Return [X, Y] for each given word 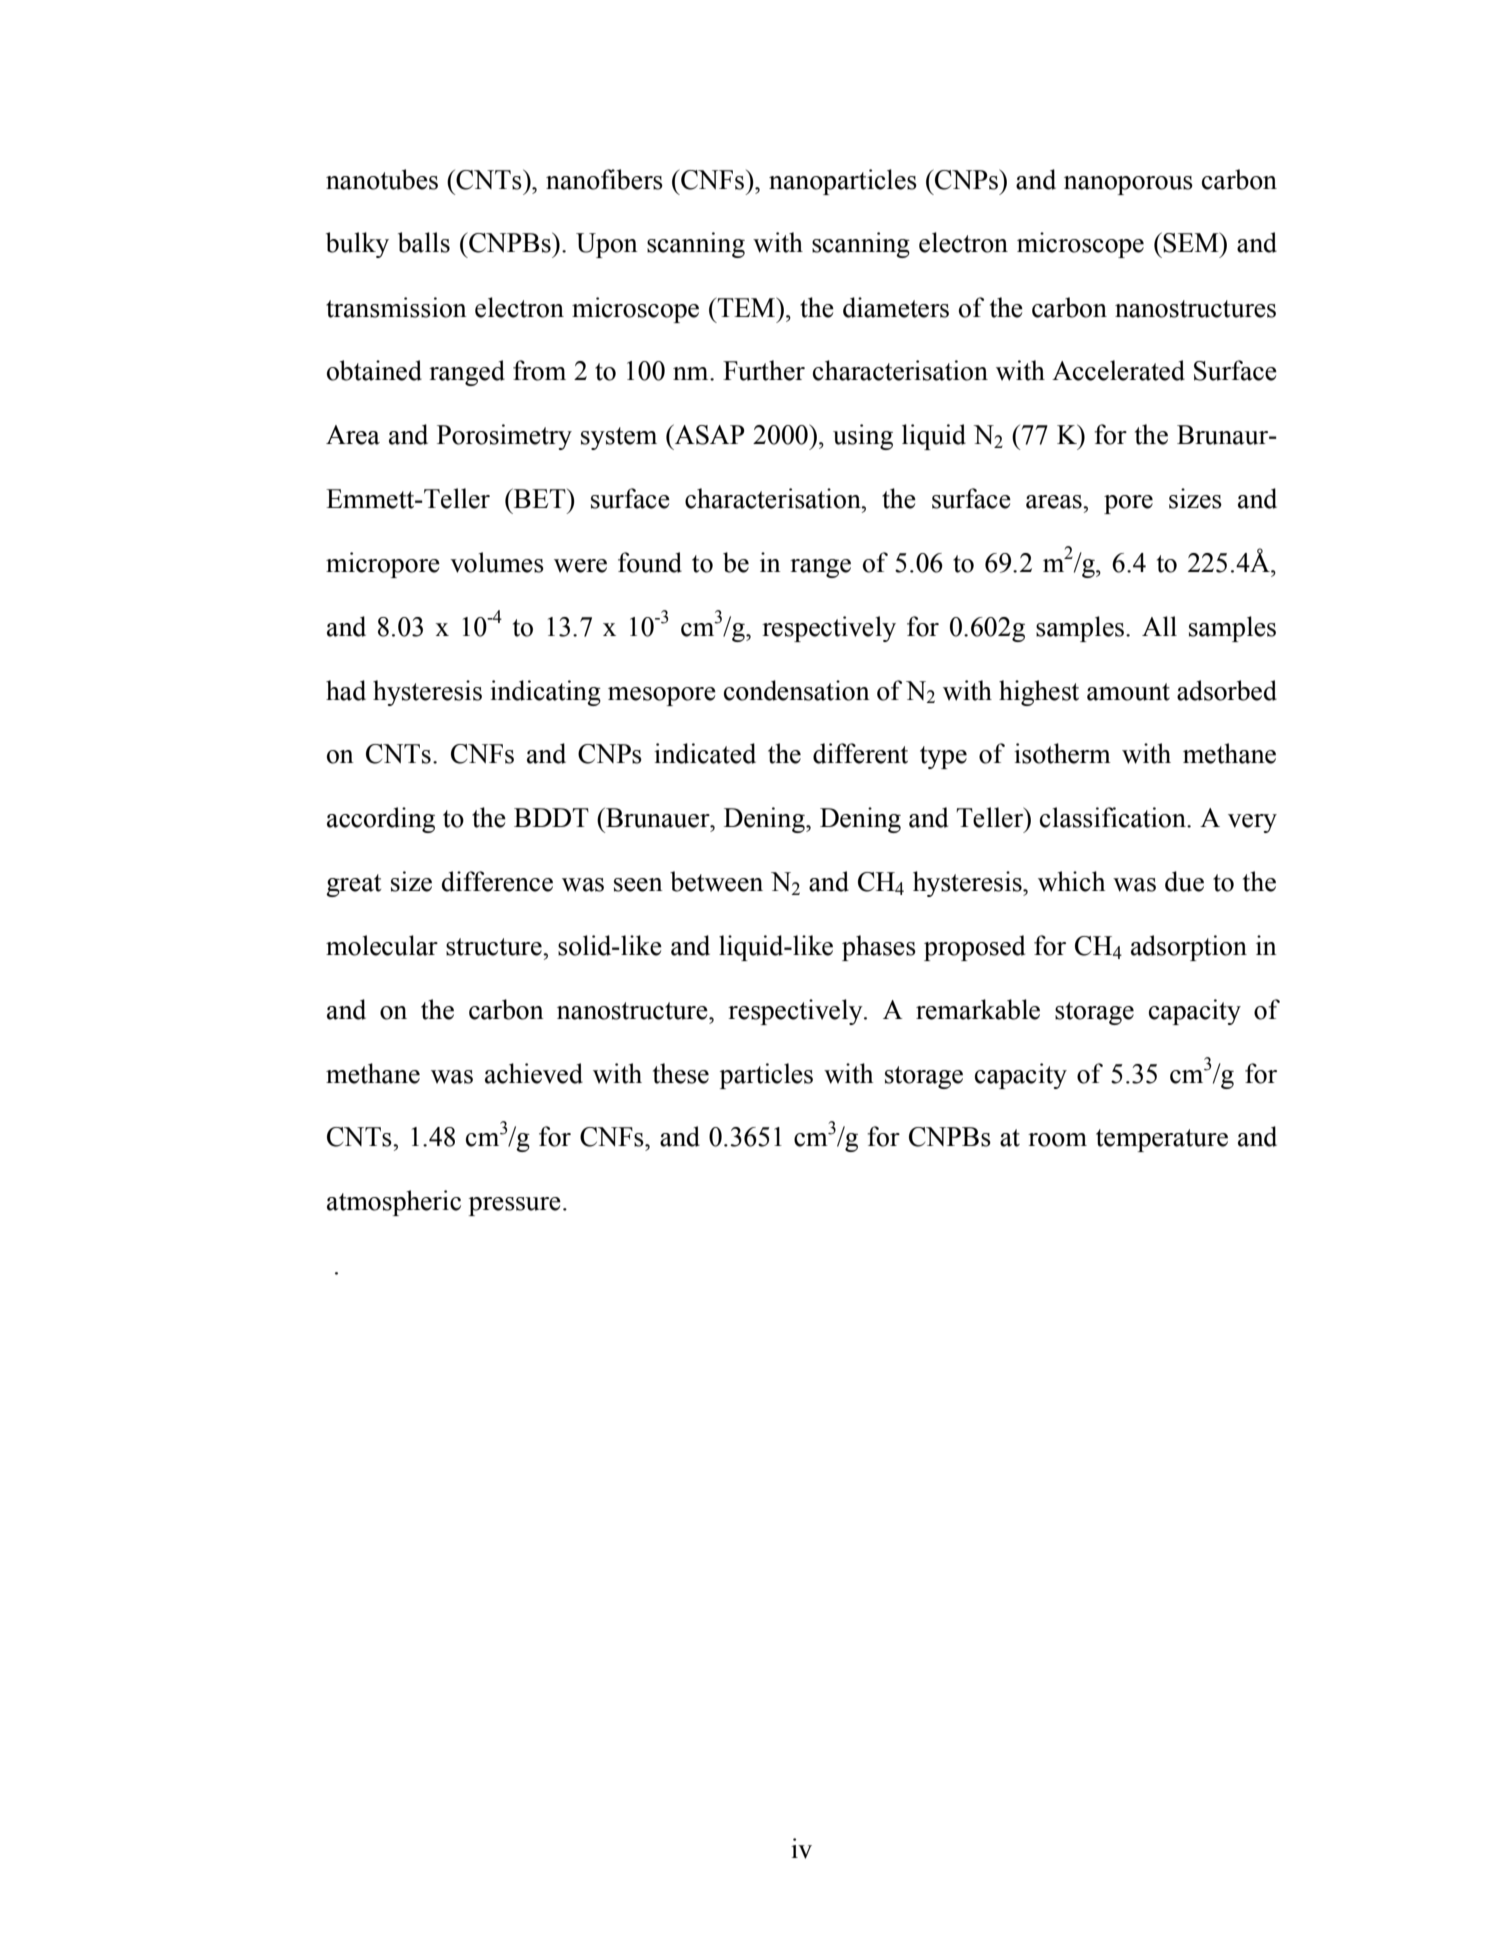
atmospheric [394, 1203]
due [1184, 881]
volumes [497, 562]
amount [1128, 692]
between [716, 881]
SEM [1192, 242]
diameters [896, 307]
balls [424, 242]
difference [497, 881]
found [650, 562]
